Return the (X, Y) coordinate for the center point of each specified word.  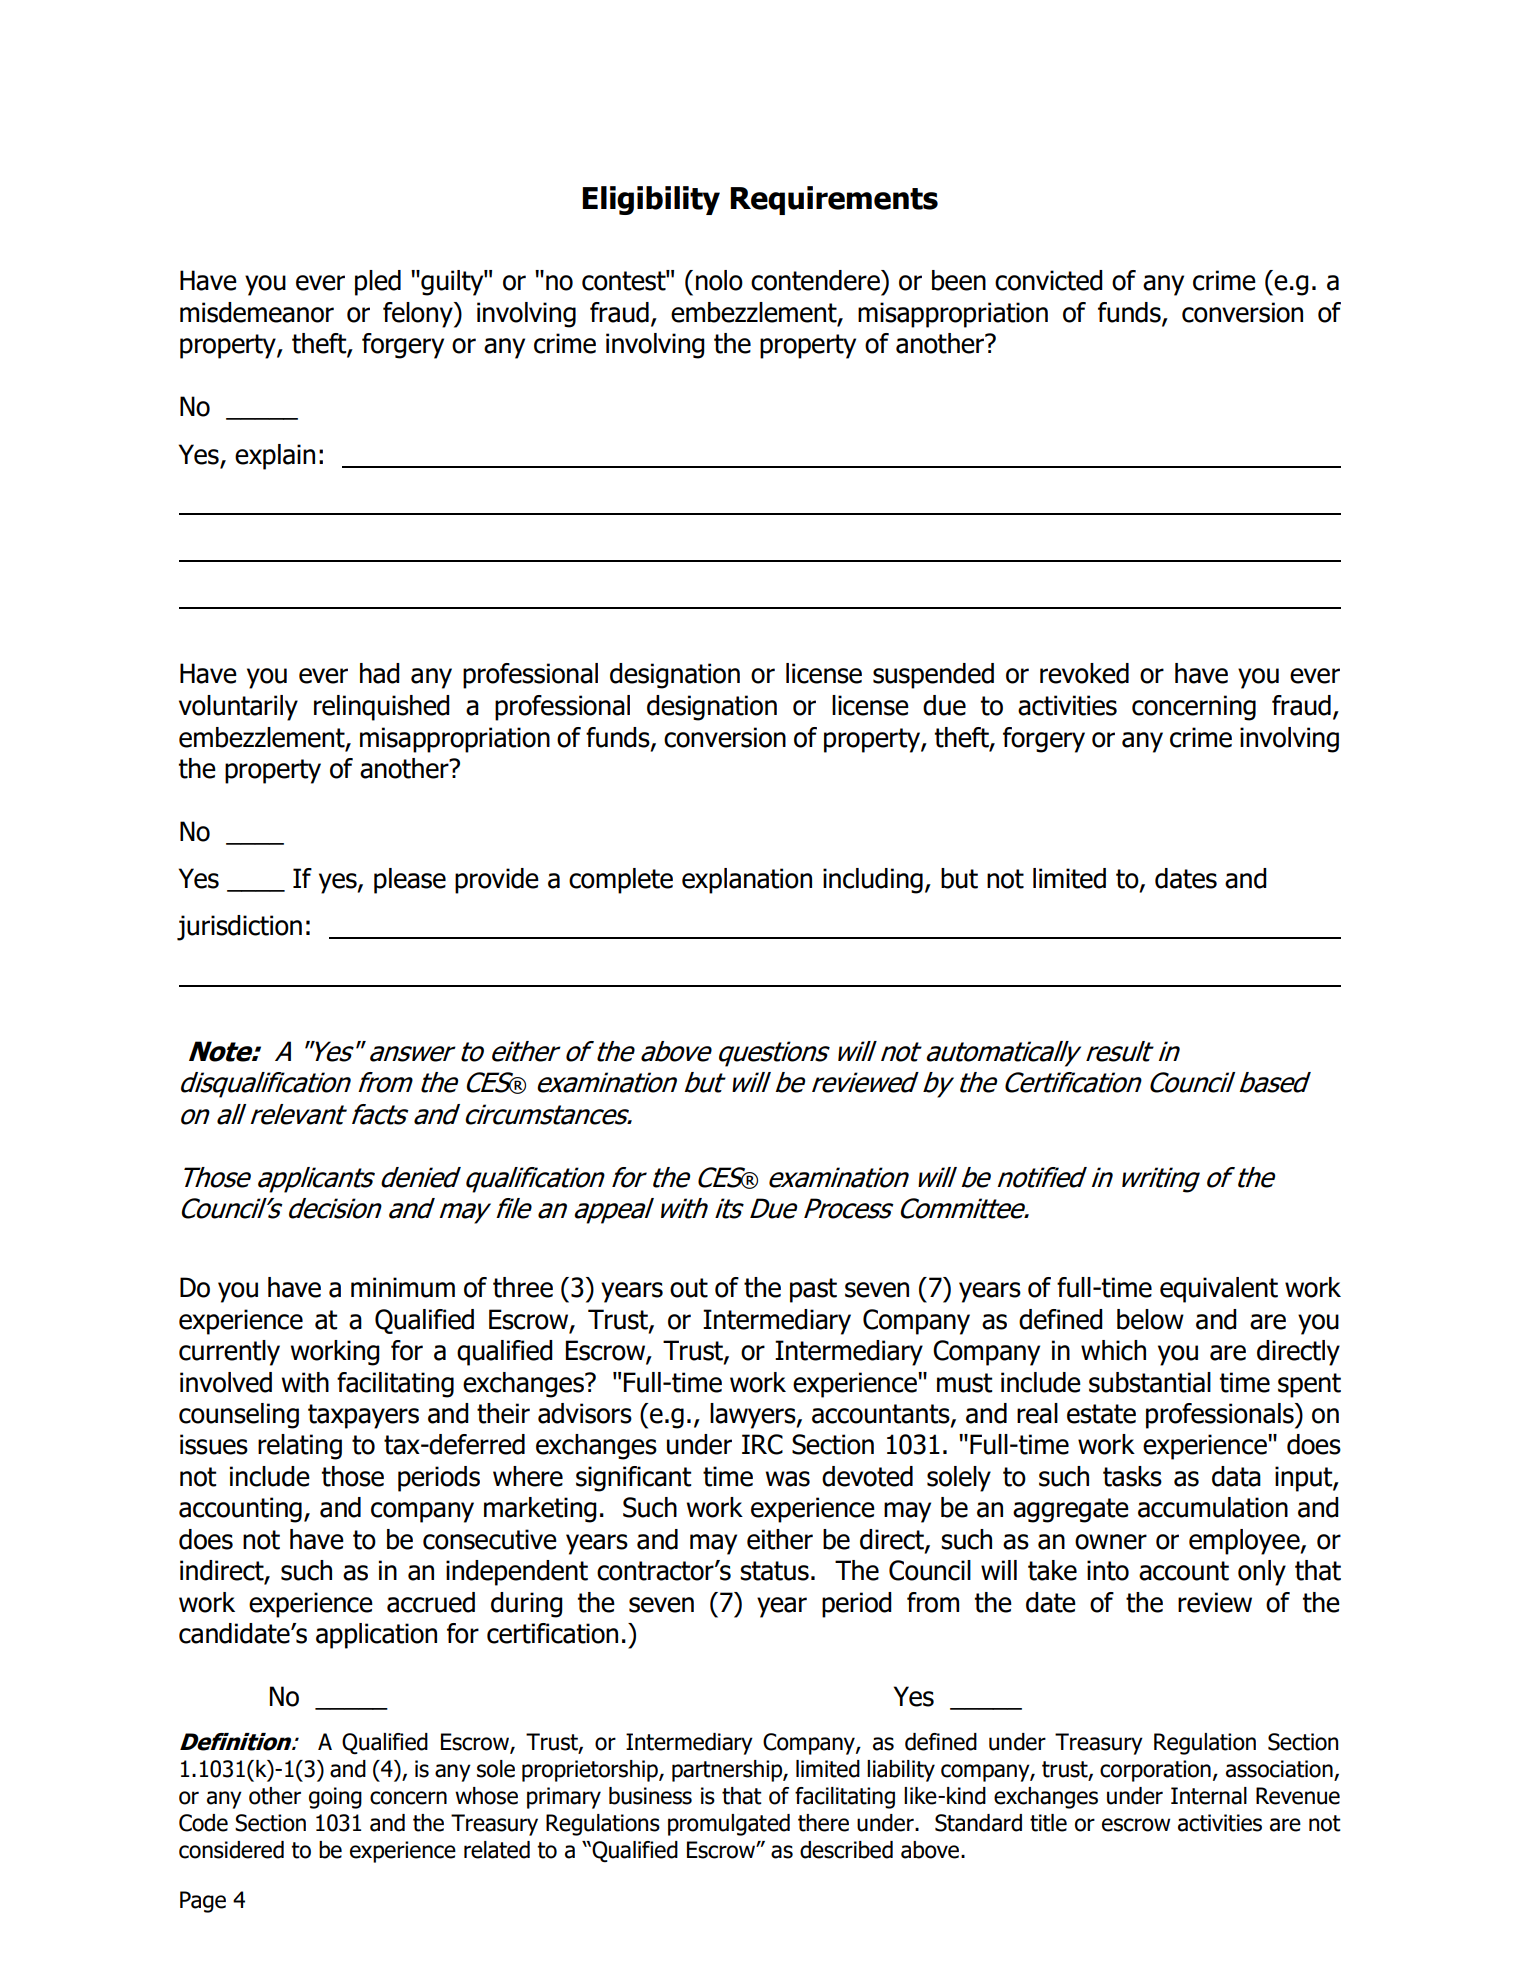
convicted (1049, 280)
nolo (719, 280)
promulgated (729, 1825)
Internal (1209, 1796)
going (335, 1798)
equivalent (1219, 1290)
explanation (747, 881)
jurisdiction (239, 928)
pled (378, 283)
